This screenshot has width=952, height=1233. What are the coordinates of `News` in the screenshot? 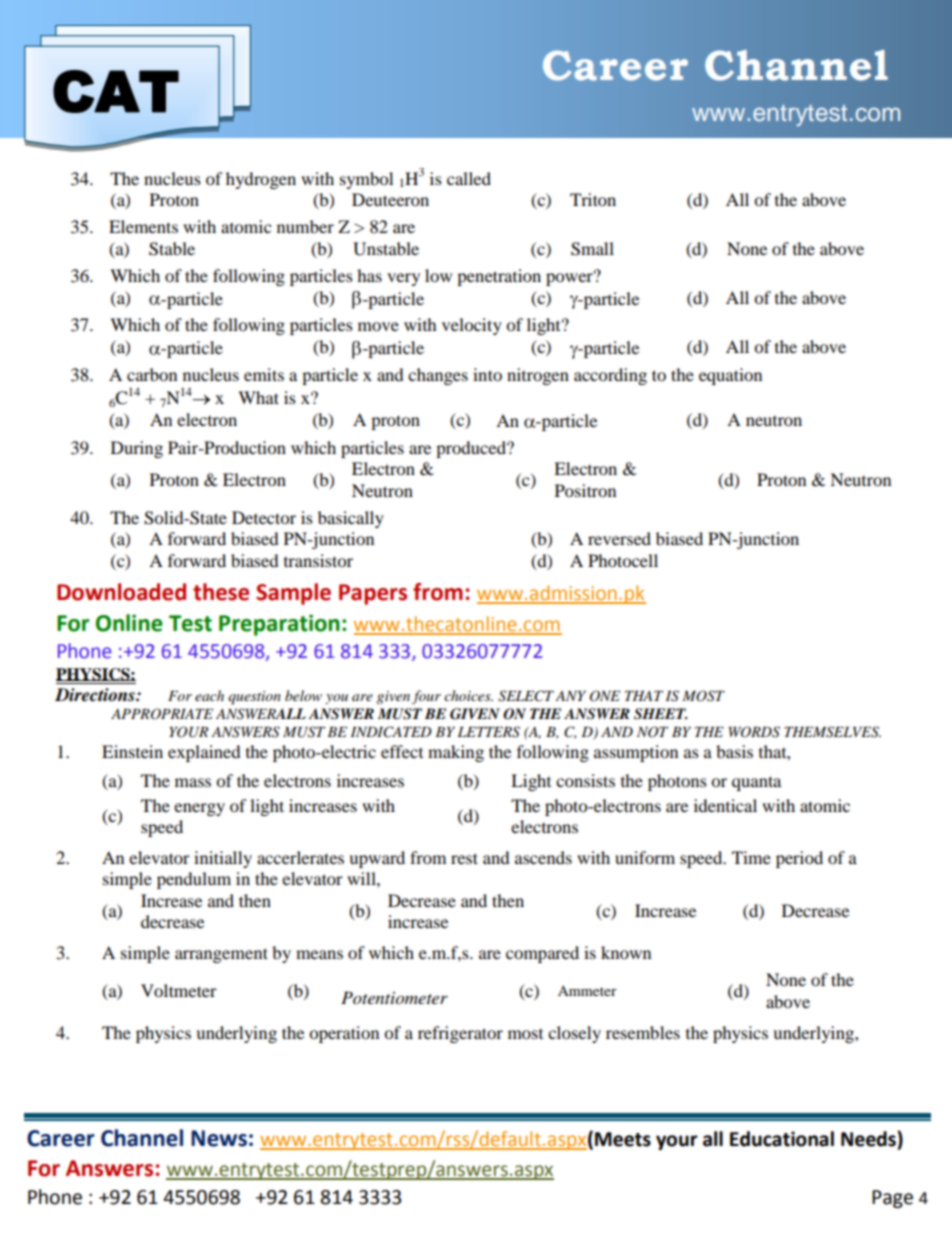 It's located at (219, 1138).
